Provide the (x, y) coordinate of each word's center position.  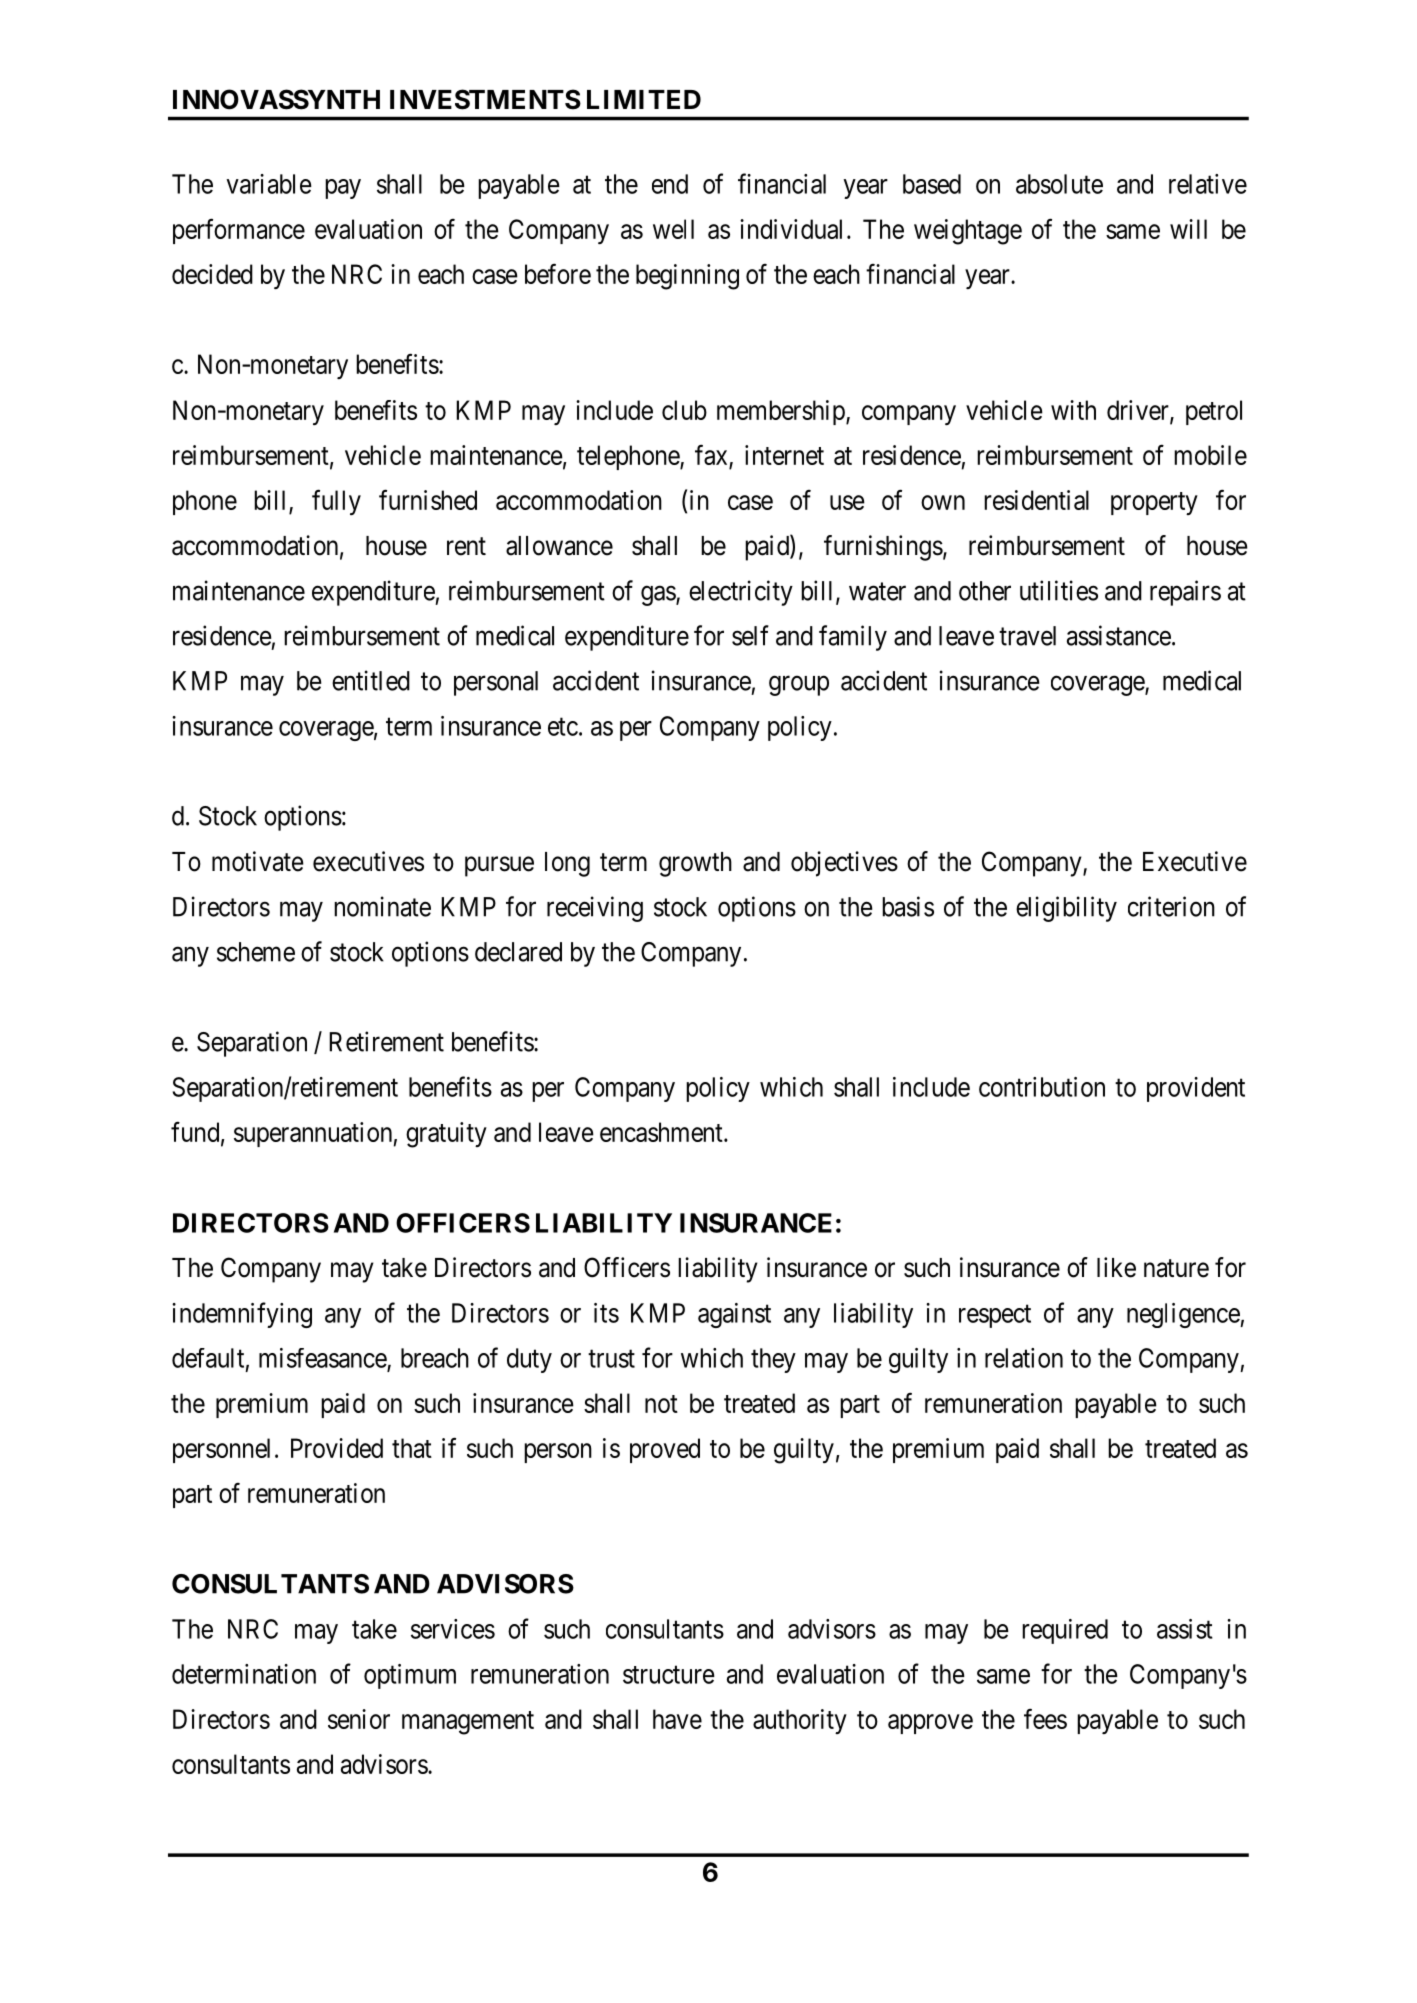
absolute (1059, 184)
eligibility (1066, 909)
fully (336, 502)
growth (695, 864)
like (1116, 1267)
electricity (741, 593)
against (734, 1315)
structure (669, 1675)
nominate (382, 906)
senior (359, 1719)
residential (1036, 500)
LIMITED (644, 99)
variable (269, 184)
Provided (337, 1448)
